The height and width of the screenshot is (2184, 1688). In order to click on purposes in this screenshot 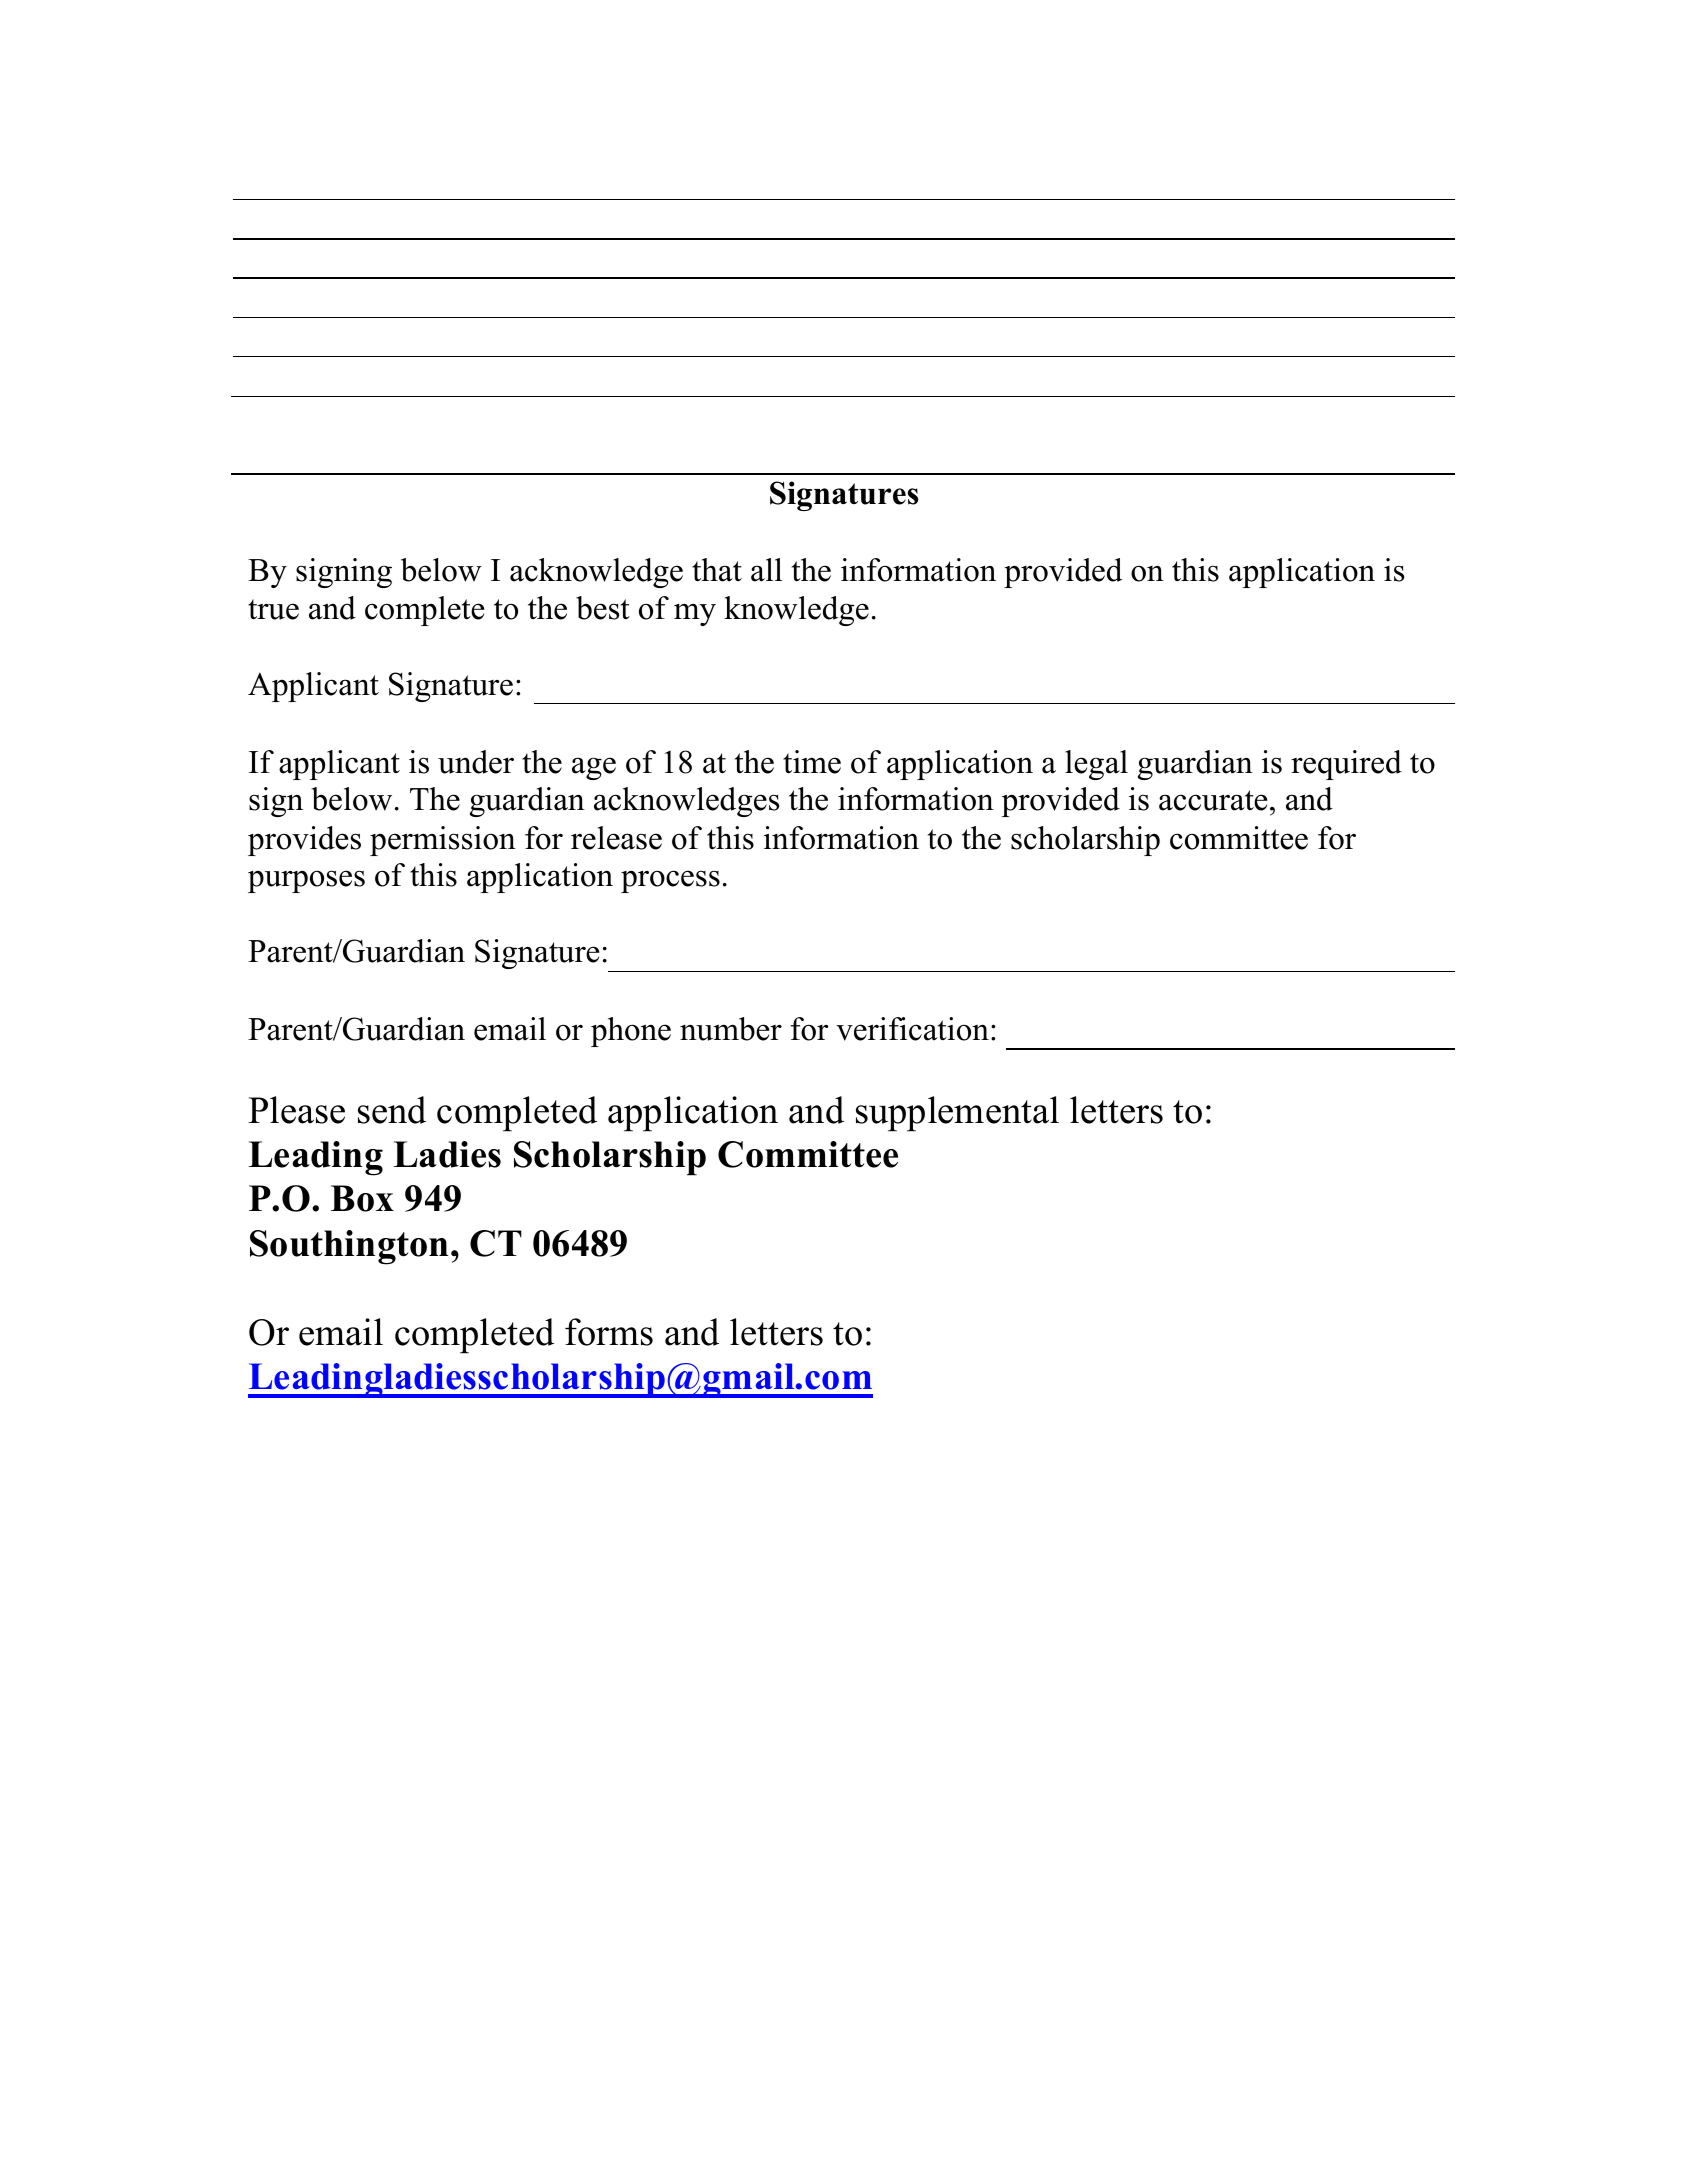, I will do `click(306, 881)`.
